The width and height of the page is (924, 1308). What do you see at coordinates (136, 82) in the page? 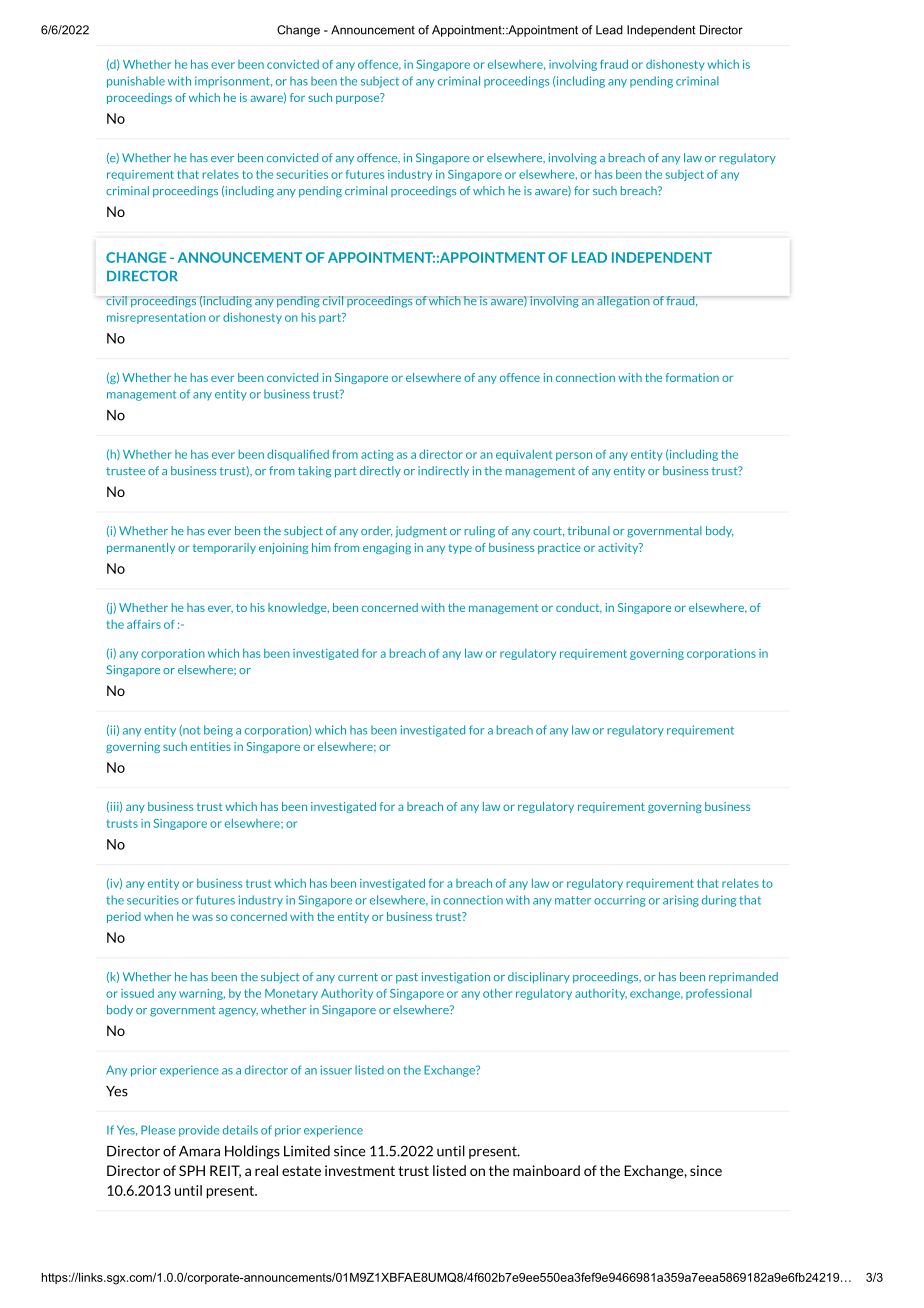
I see `punishable` at bounding box center [136, 82].
